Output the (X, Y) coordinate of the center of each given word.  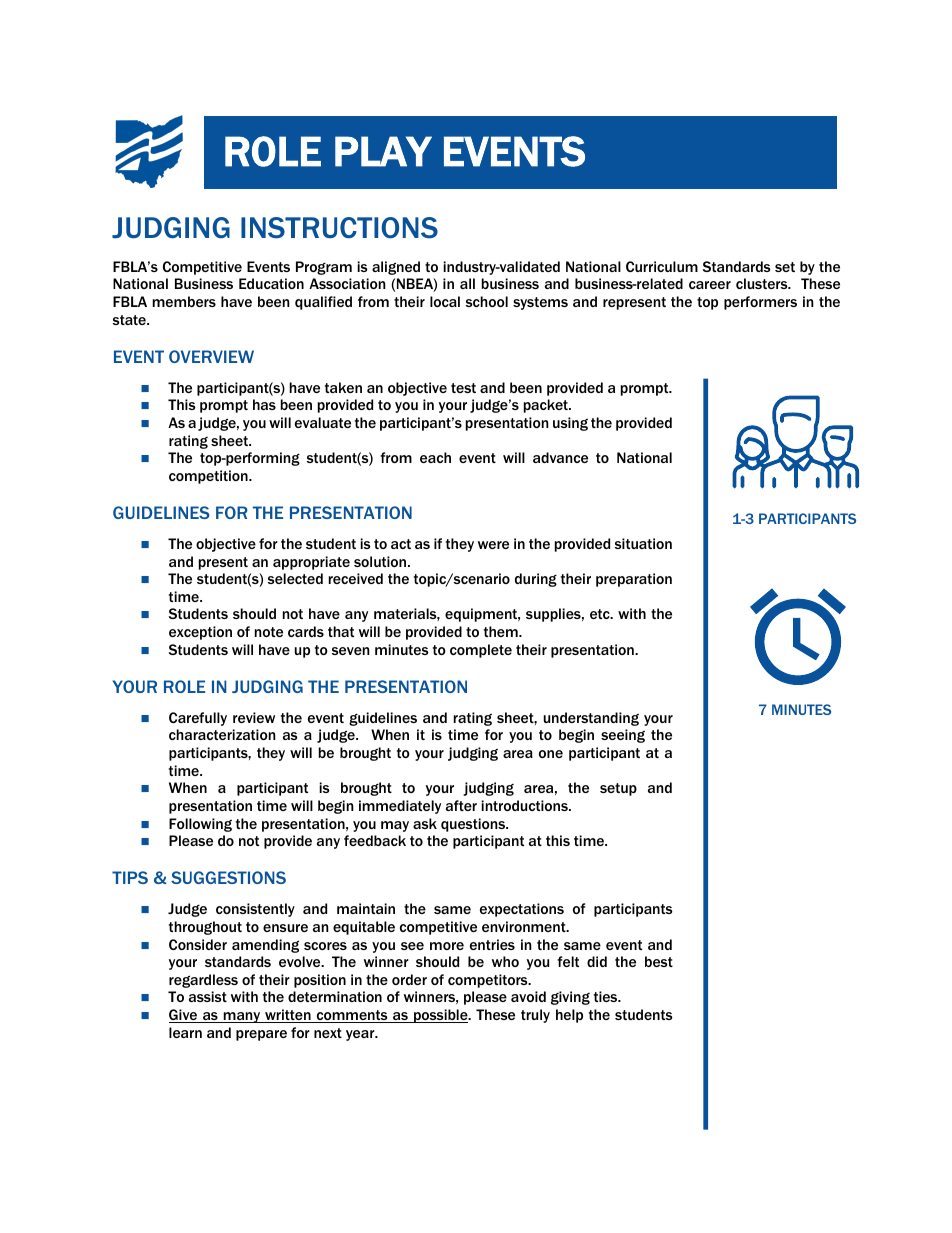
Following (200, 825)
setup (618, 789)
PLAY (383, 151)
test (463, 388)
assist (208, 996)
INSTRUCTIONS (339, 228)
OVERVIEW (211, 356)
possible (441, 1016)
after (461, 805)
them (502, 631)
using (570, 424)
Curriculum (662, 266)
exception (200, 633)
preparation (634, 580)
